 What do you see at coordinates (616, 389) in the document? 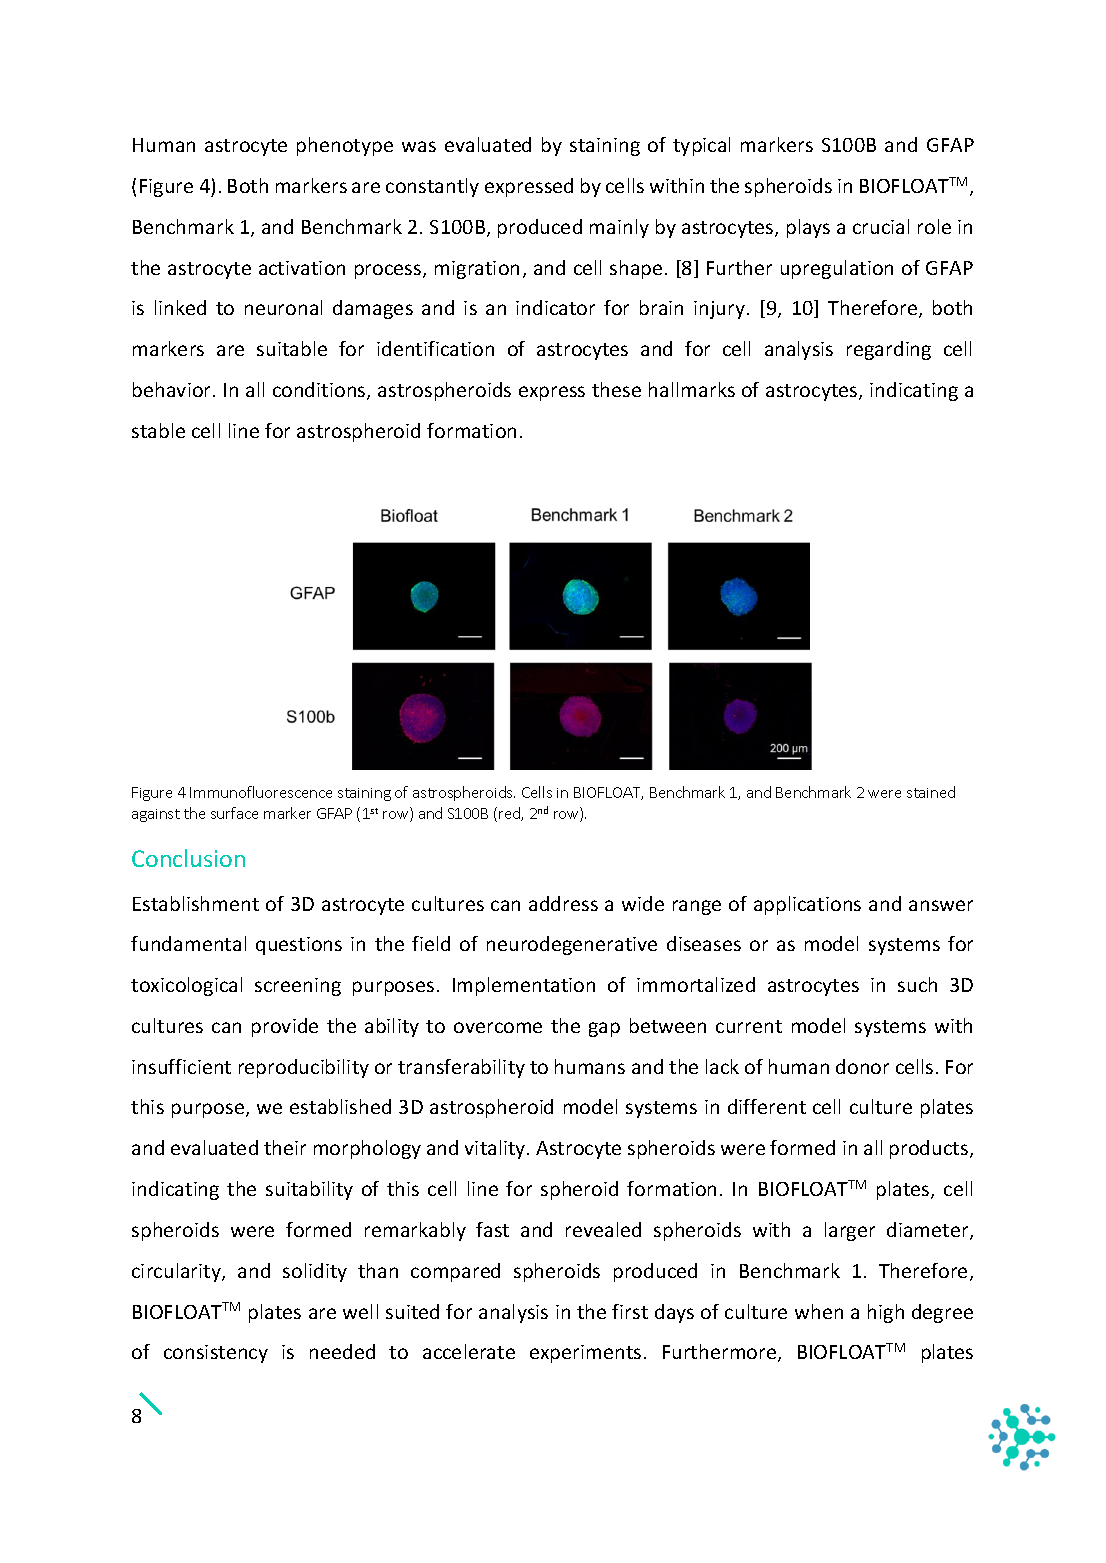
I see `these` at bounding box center [616, 389].
